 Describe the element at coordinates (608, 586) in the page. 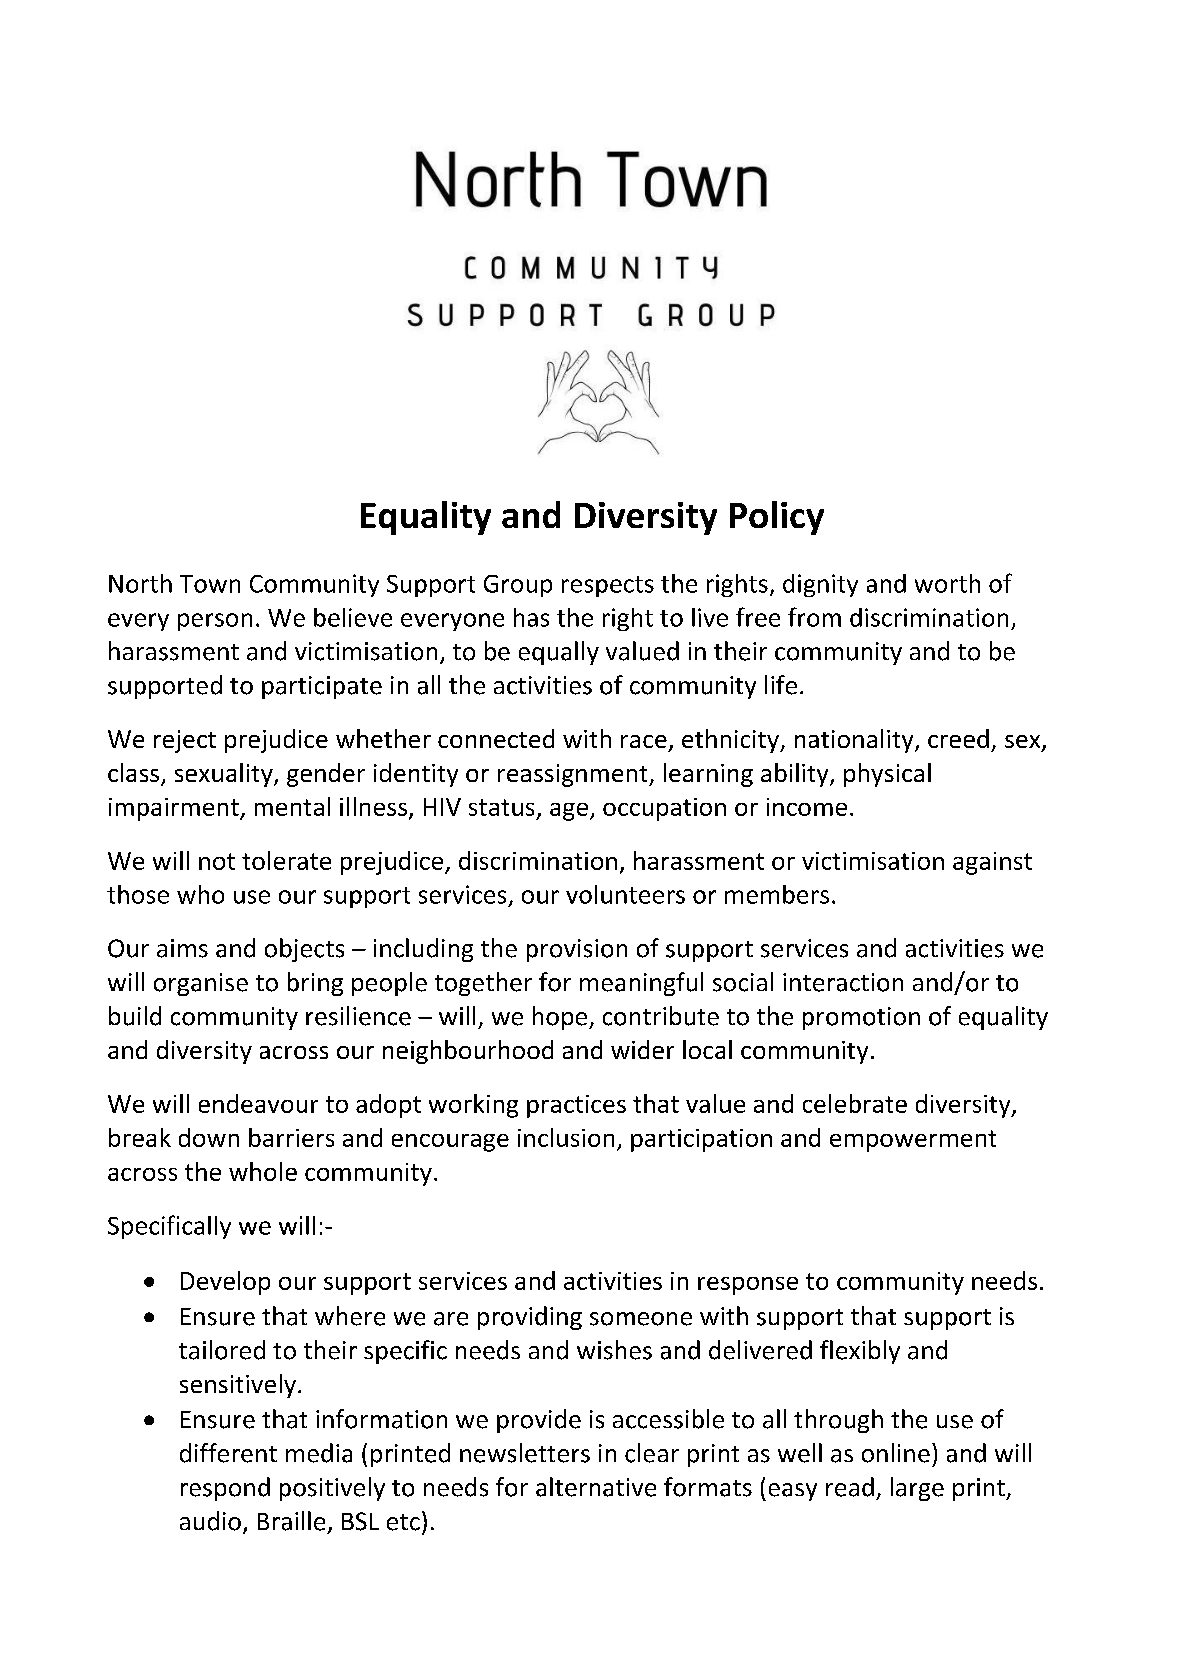

I see `respects` at that location.
